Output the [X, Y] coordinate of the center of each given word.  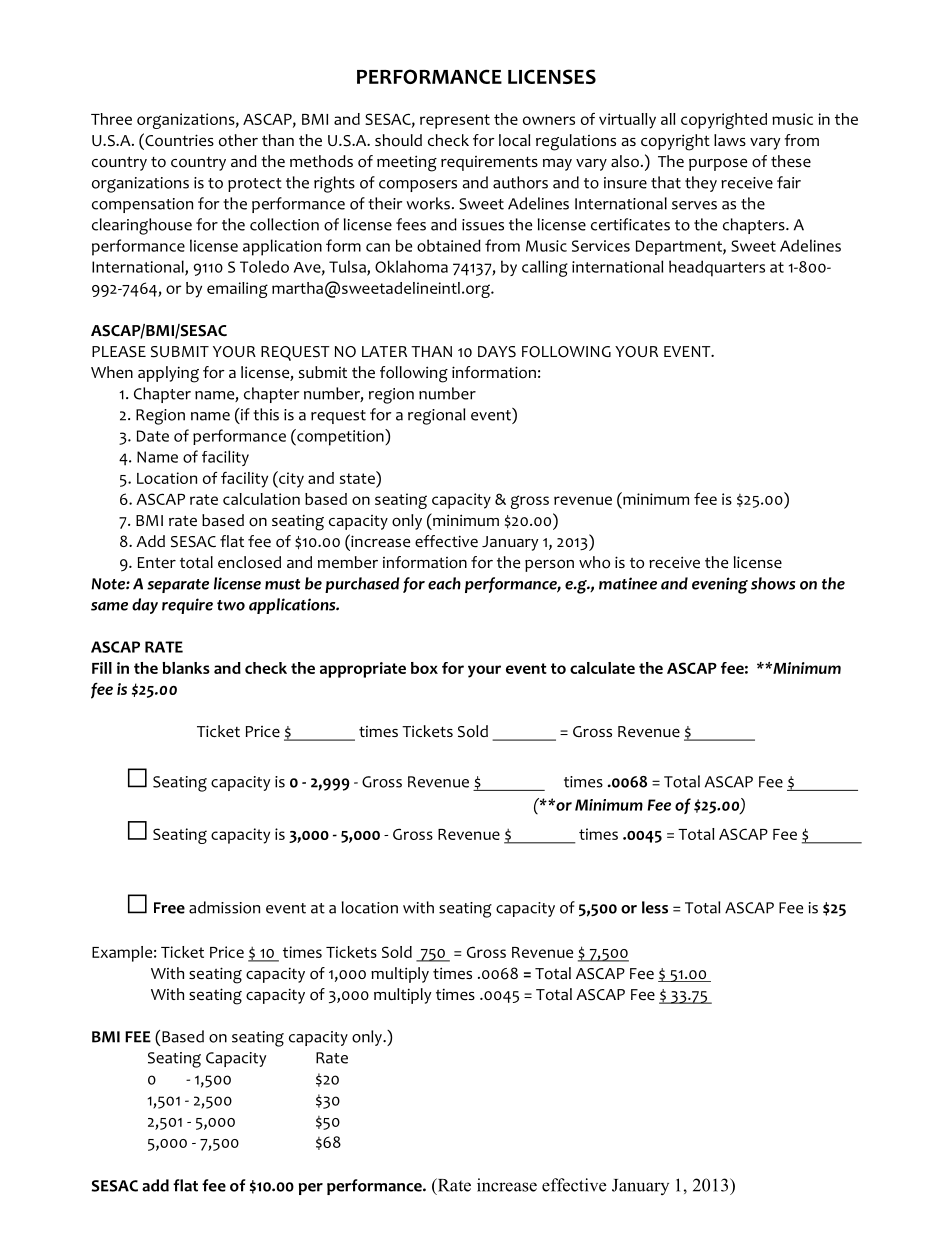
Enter [157, 563]
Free [169, 908]
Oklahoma [411, 266]
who [594, 562]
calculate [602, 668]
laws [730, 140]
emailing [237, 290]
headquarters [717, 268]
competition [340, 437]
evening [720, 585]
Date [153, 436]
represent [455, 121]
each [444, 583]
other [238, 140]
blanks [186, 668]
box [424, 668]
